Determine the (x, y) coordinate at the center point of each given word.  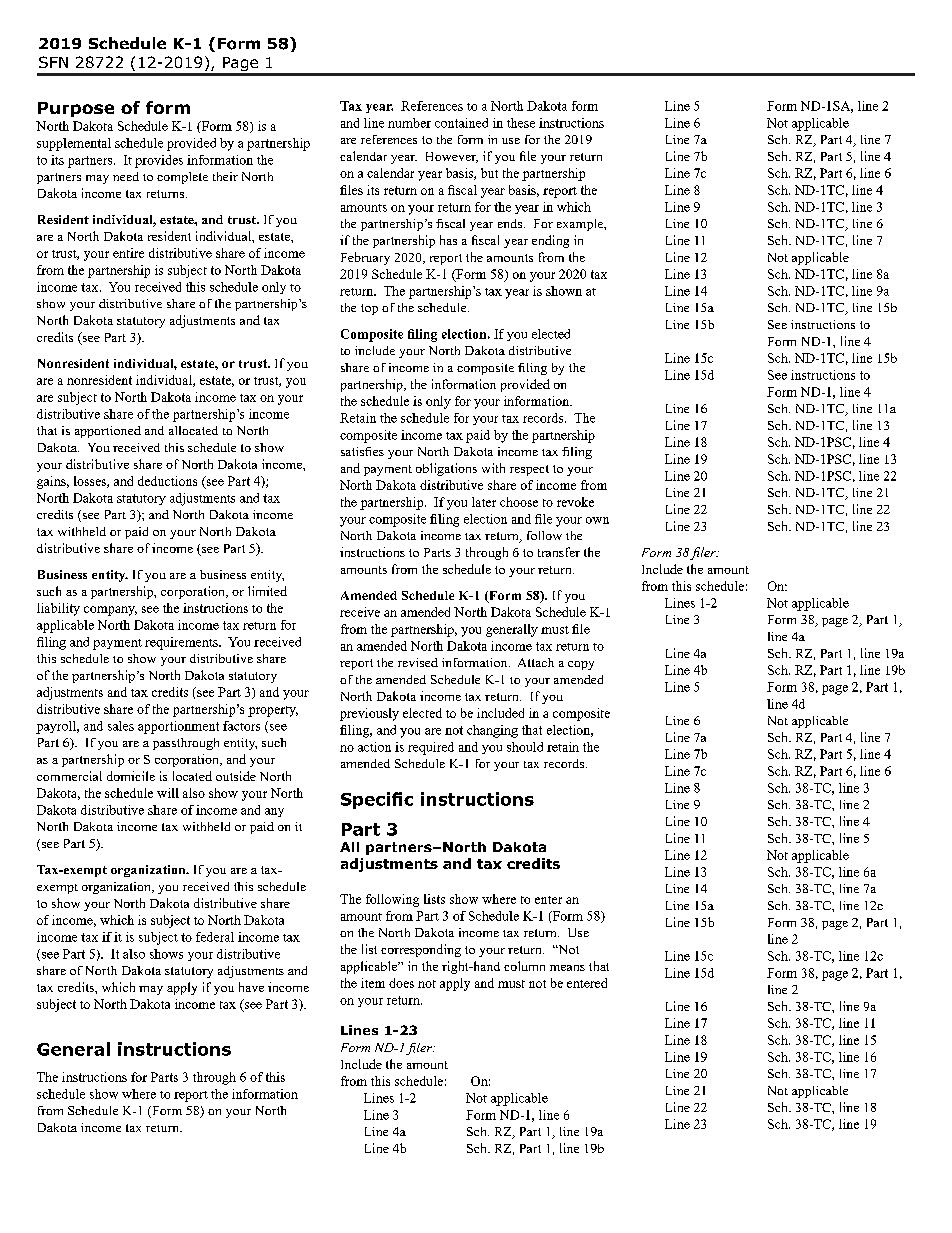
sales (121, 726)
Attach (536, 662)
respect (529, 470)
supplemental (74, 144)
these (521, 123)
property (273, 711)
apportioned (108, 432)
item (373, 983)
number (409, 123)
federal (215, 937)
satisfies (362, 451)
